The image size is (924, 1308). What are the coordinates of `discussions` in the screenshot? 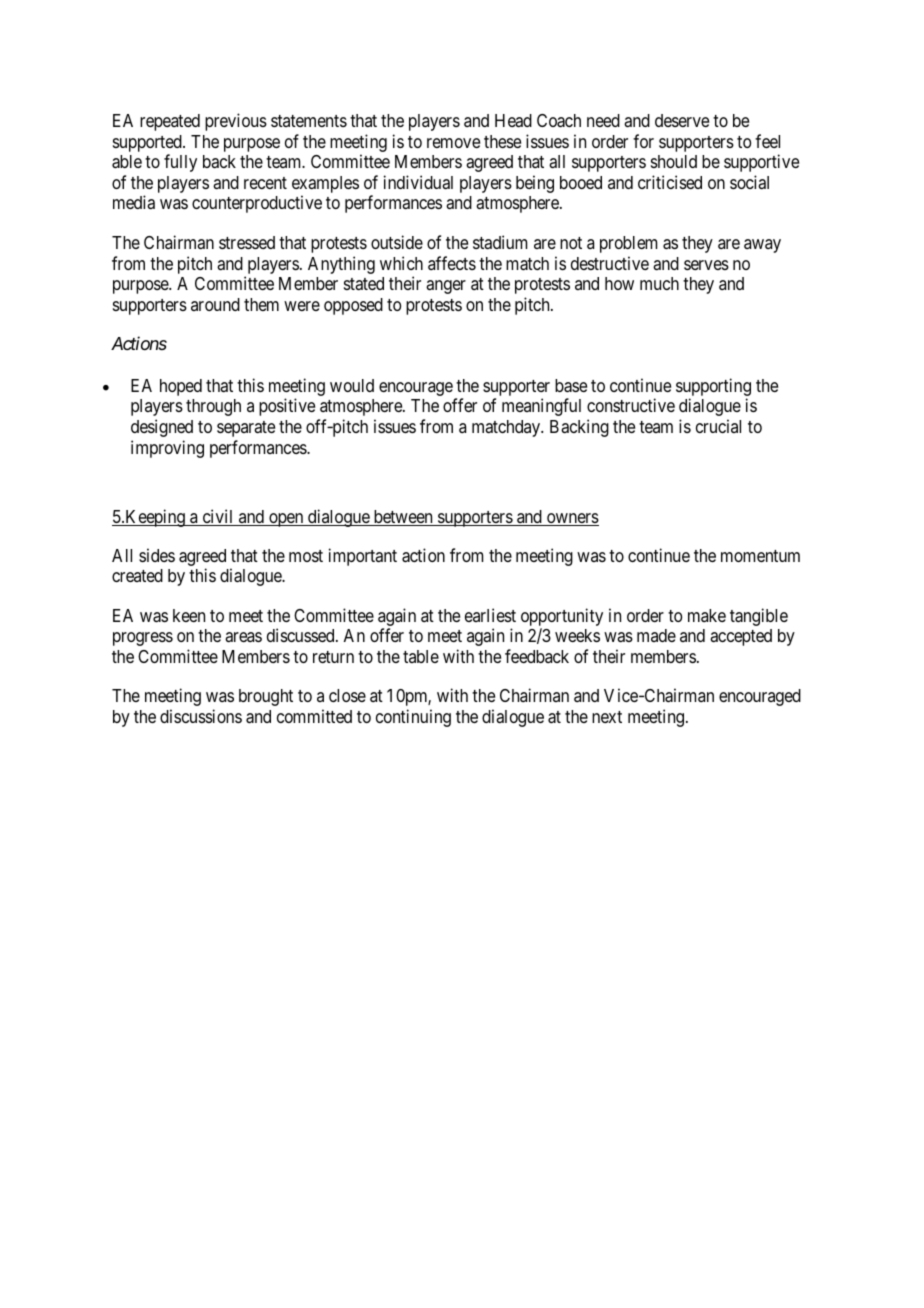 It's located at (201, 716).
